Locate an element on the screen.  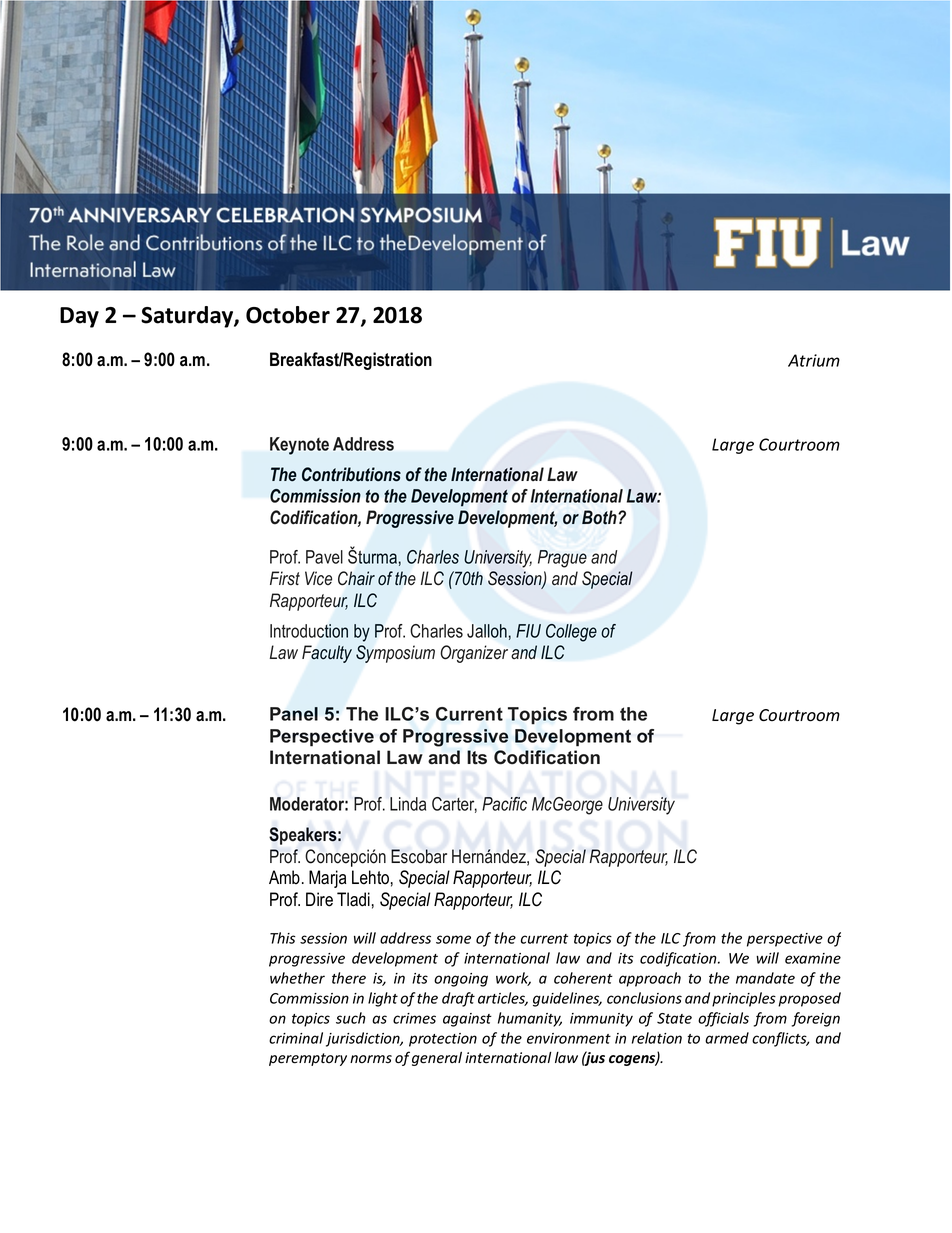
Organizer is located at coordinates (474, 654).
